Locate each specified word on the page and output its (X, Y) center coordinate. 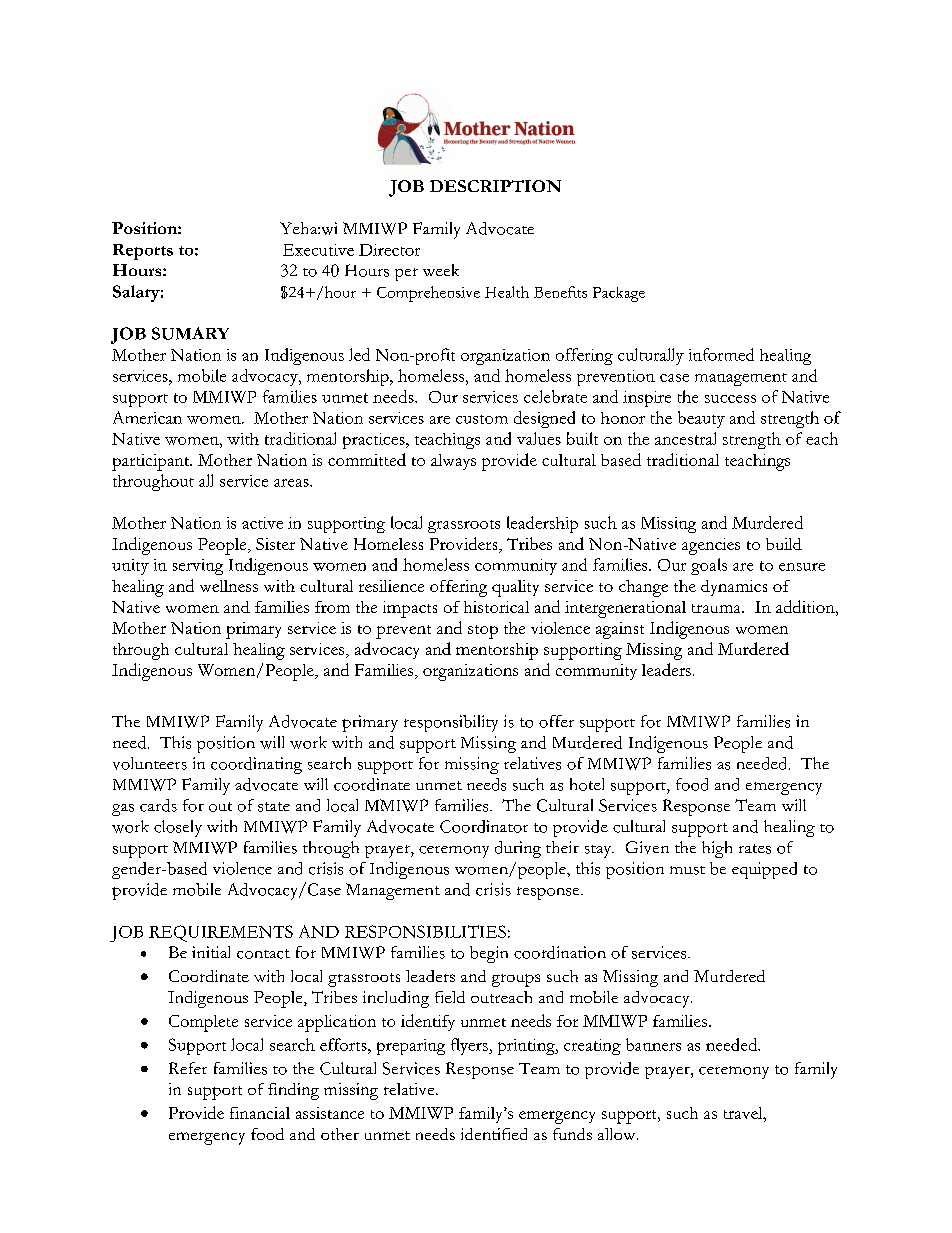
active (262, 523)
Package (619, 294)
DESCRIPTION (495, 186)
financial (260, 1113)
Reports (143, 252)
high (717, 849)
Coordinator (484, 826)
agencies (711, 546)
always (453, 462)
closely (178, 828)
